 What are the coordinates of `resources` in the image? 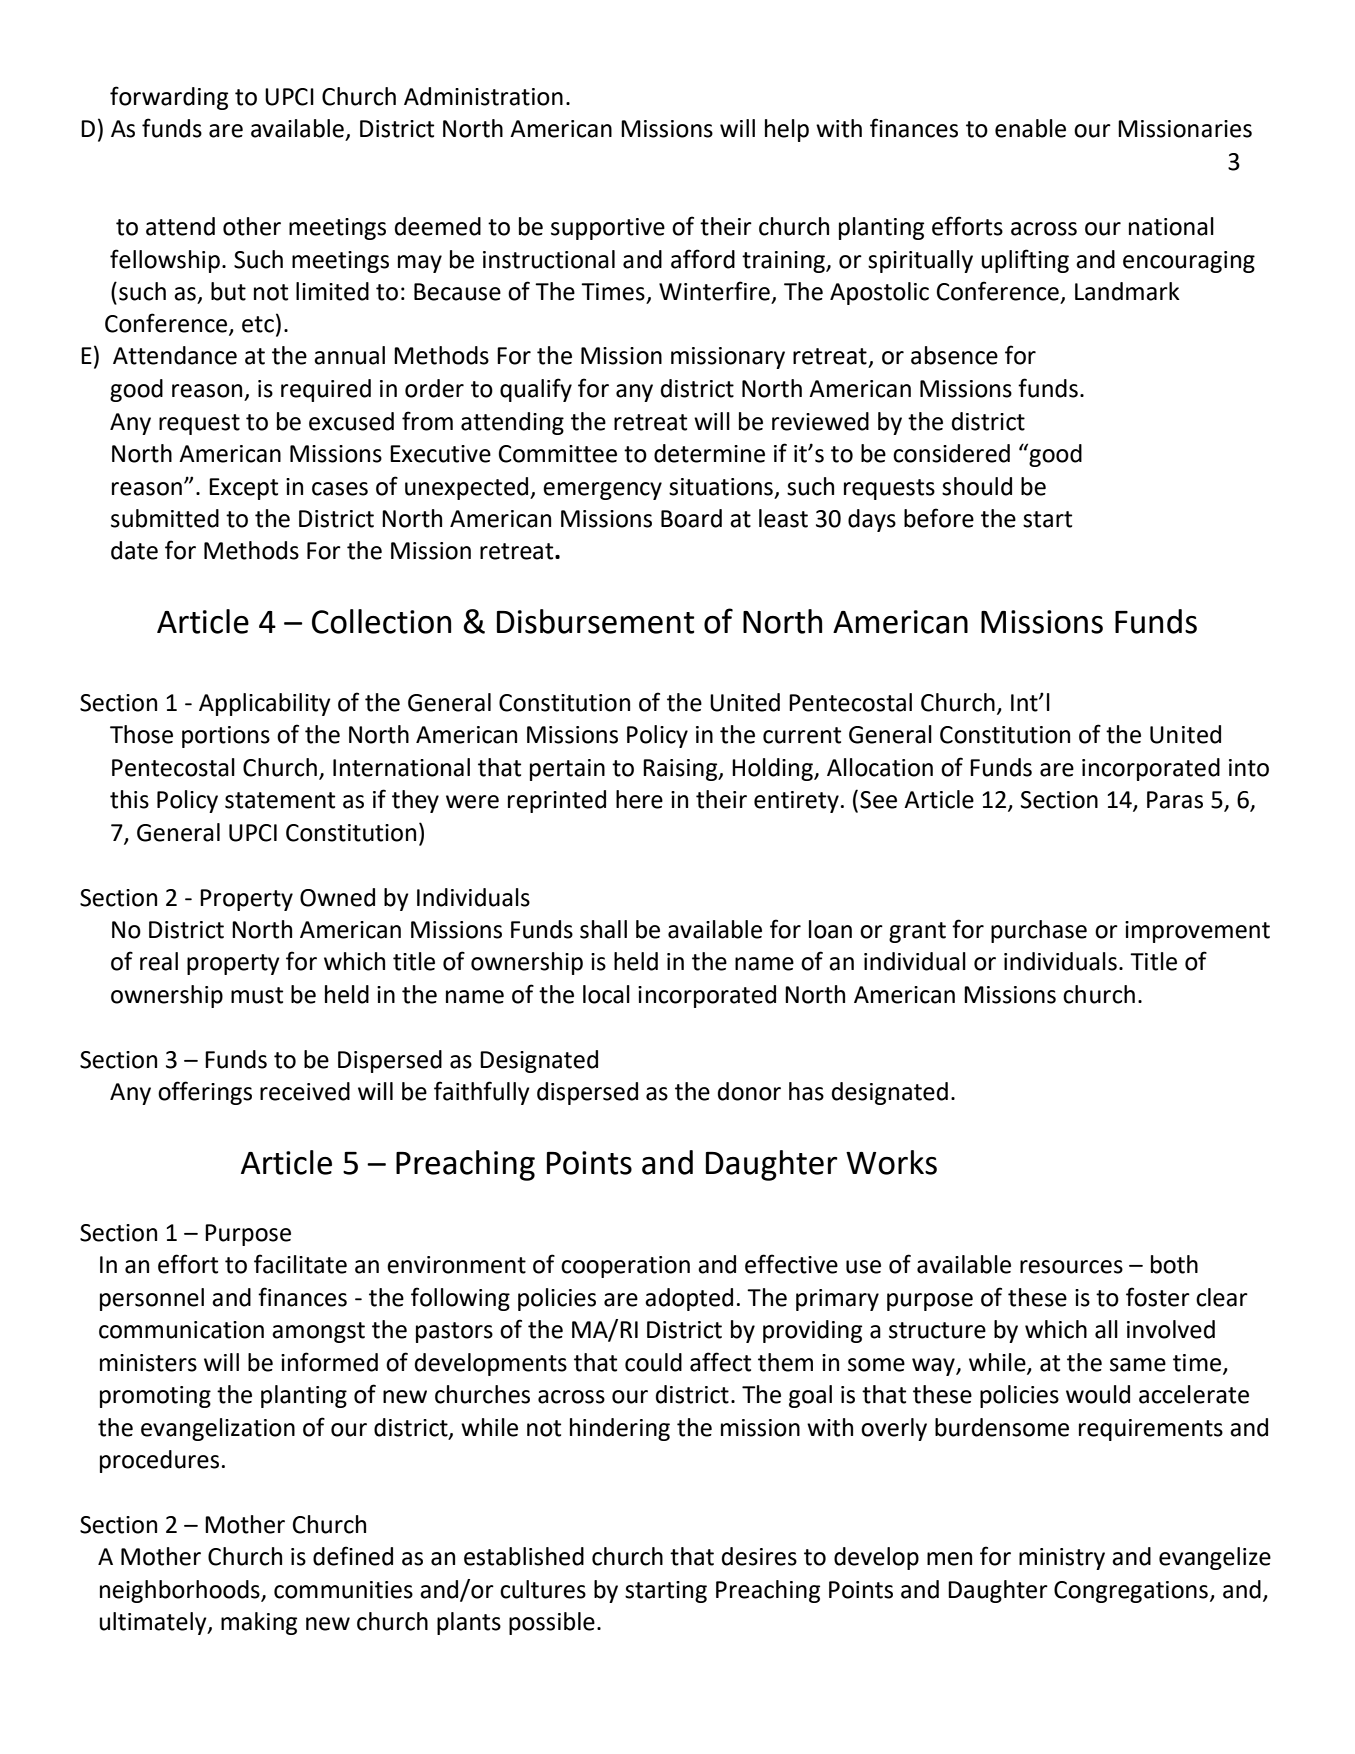 It's located at (1071, 1267).
